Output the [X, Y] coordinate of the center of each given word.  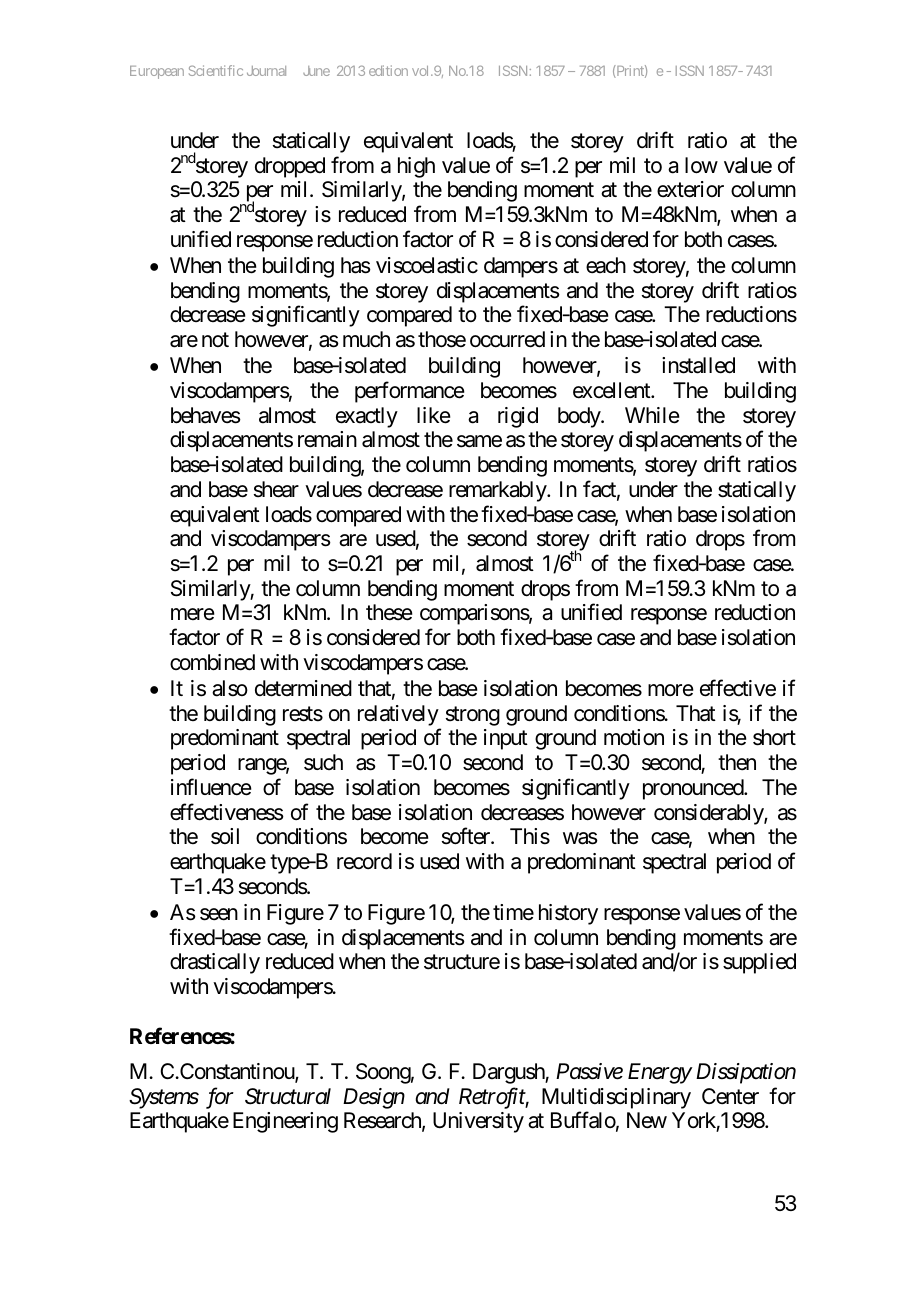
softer [467, 836]
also [230, 688]
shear [276, 489]
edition [388, 70]
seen [219, 914]
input [506, 739]
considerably [709, 814]
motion [634, 737]
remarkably [498, 491]
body [580, 417]
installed [698, 365]
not [215, 340]
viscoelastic [427, 265]
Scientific [216, 70]
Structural [288, 1096]
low [701, 165]
